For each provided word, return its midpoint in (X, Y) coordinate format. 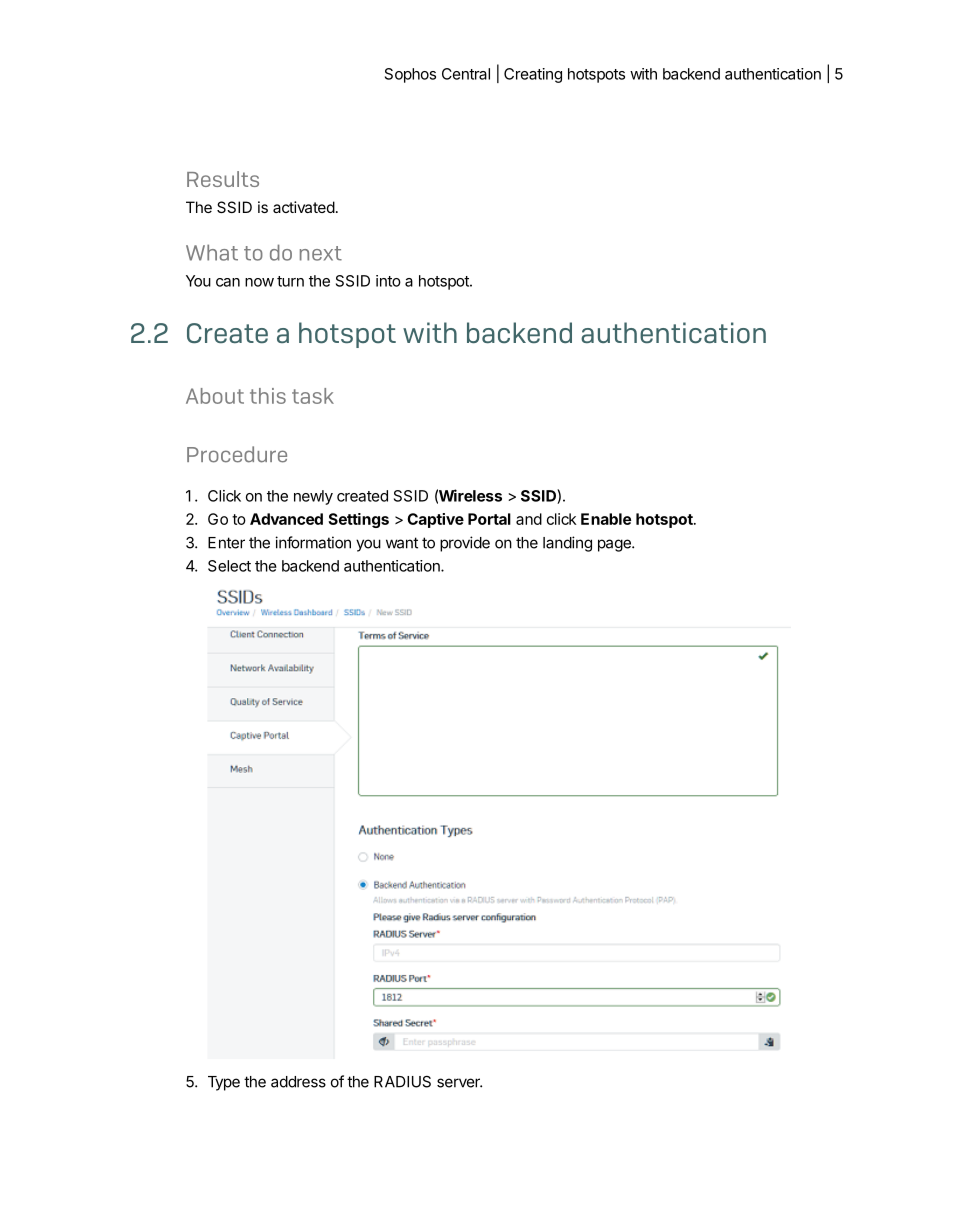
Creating (533, 75)
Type (224, 1083)
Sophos (410, 75)
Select (229, 566)
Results (223, 179)
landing (567, 544)
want (402, 543)
